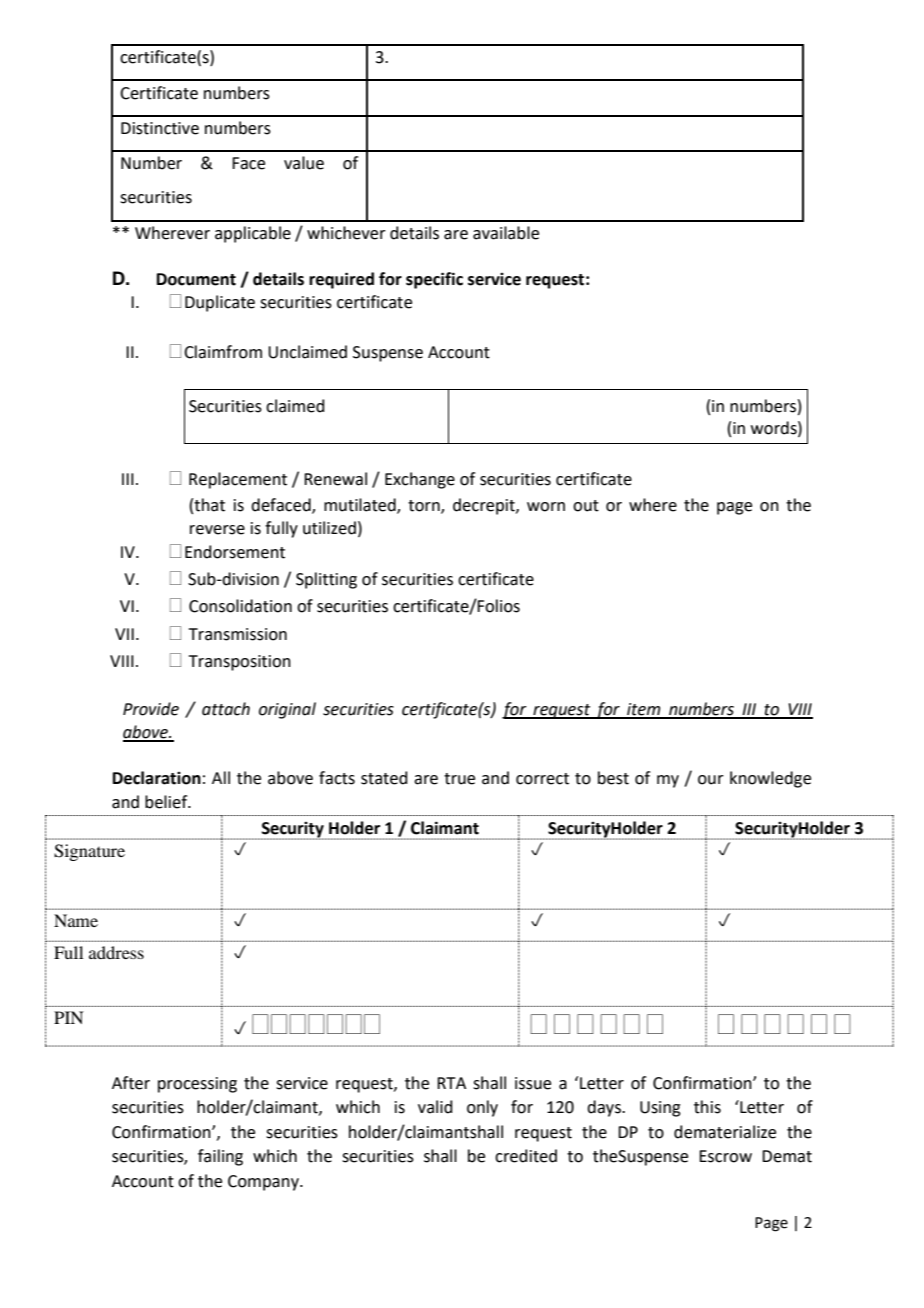 The width and height of the image is (924, 1308). I want to click on Distinctive, so click(160, 128).
